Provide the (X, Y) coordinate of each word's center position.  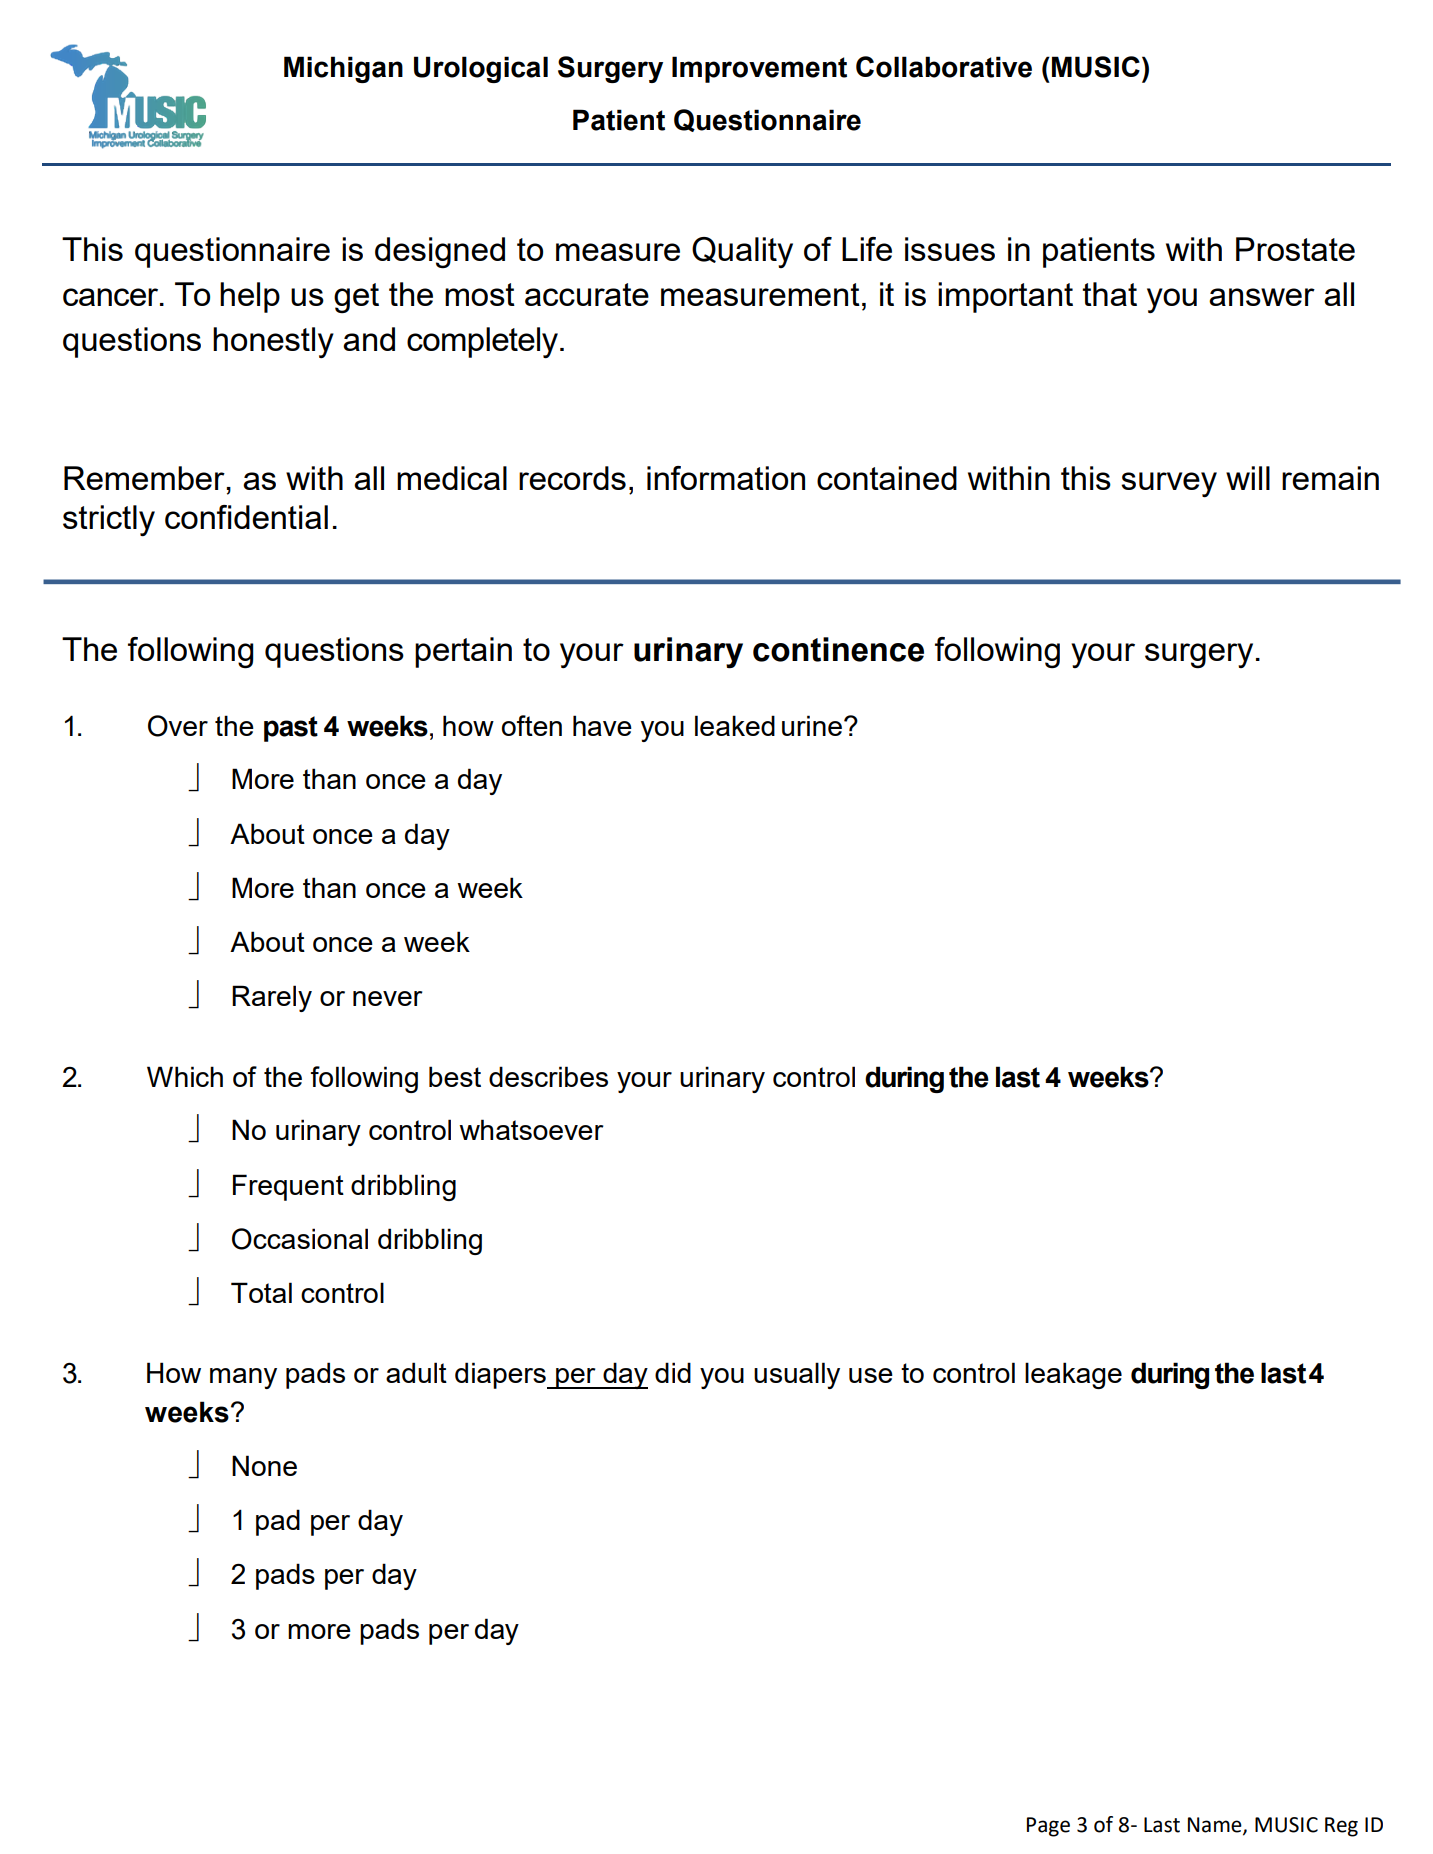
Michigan (343, 69)
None (264, 1465)
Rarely (272, 998)
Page (1048, 1827)
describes (548, 1076)
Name (1216, 1825)
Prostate (1295, 249)
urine (812, 725)
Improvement (759, 69)
